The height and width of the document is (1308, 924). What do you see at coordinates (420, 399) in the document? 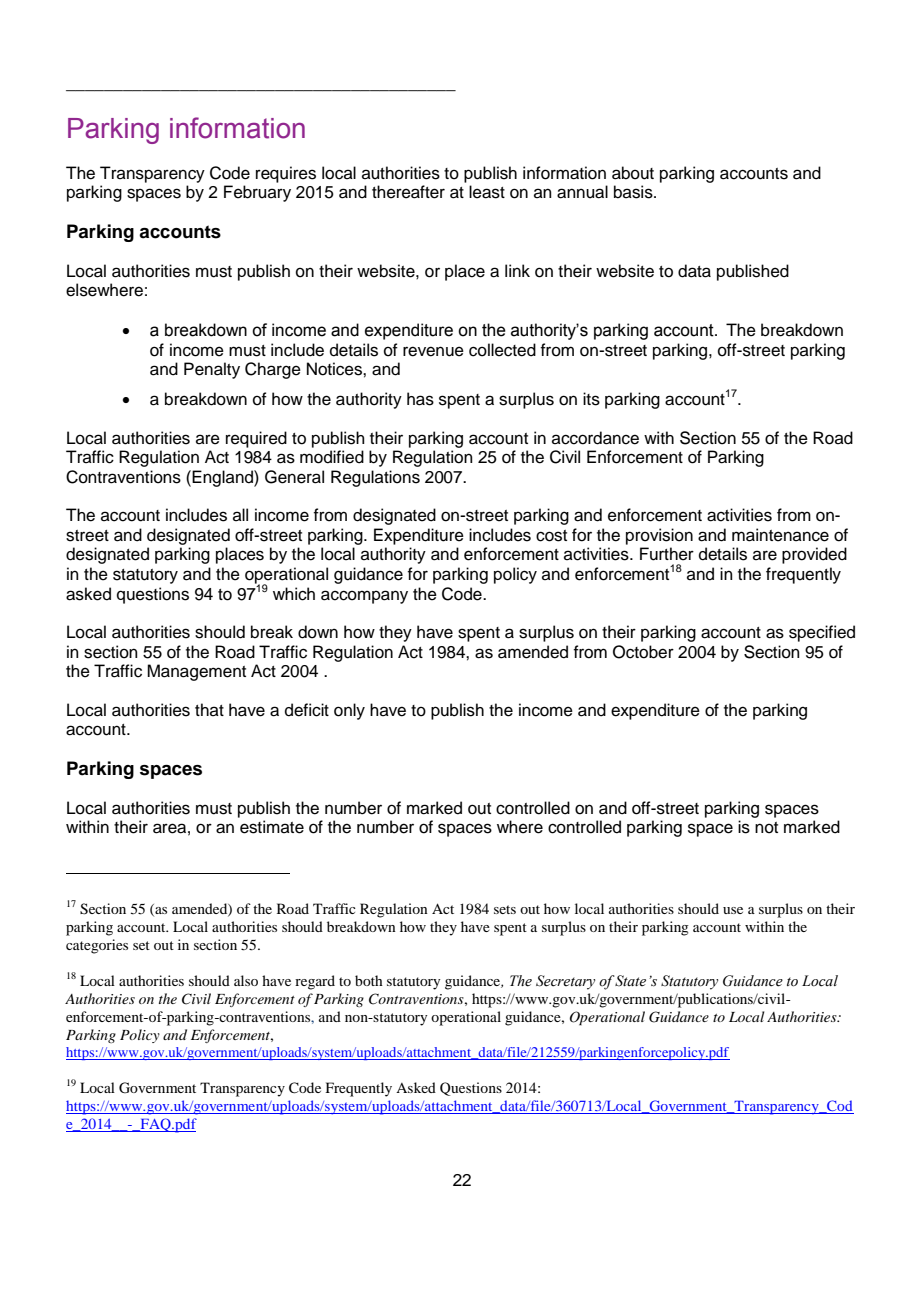
I see `has` at bounding box center [420, 399].
